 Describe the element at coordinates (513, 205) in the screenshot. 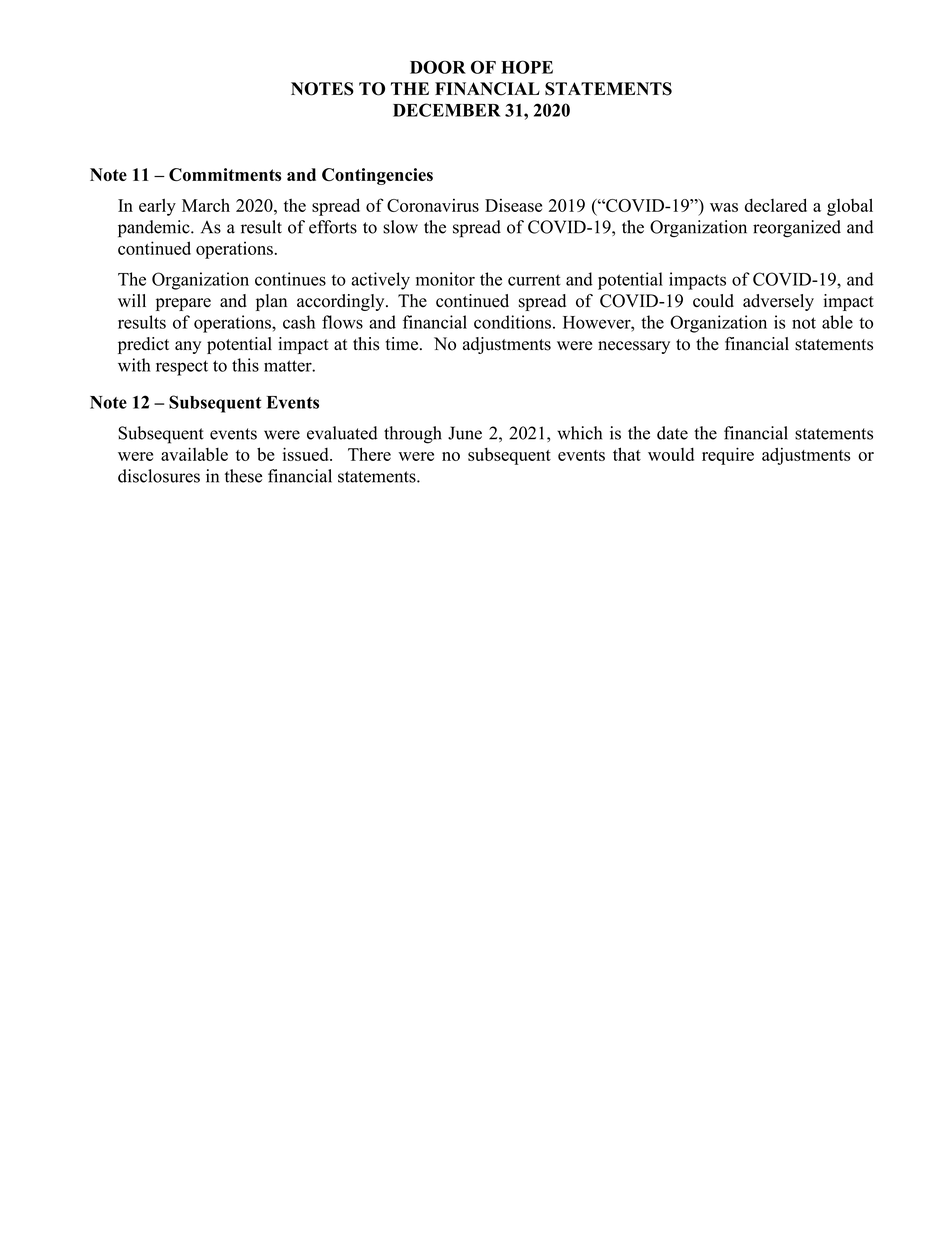

I see `Disease` at that location.
